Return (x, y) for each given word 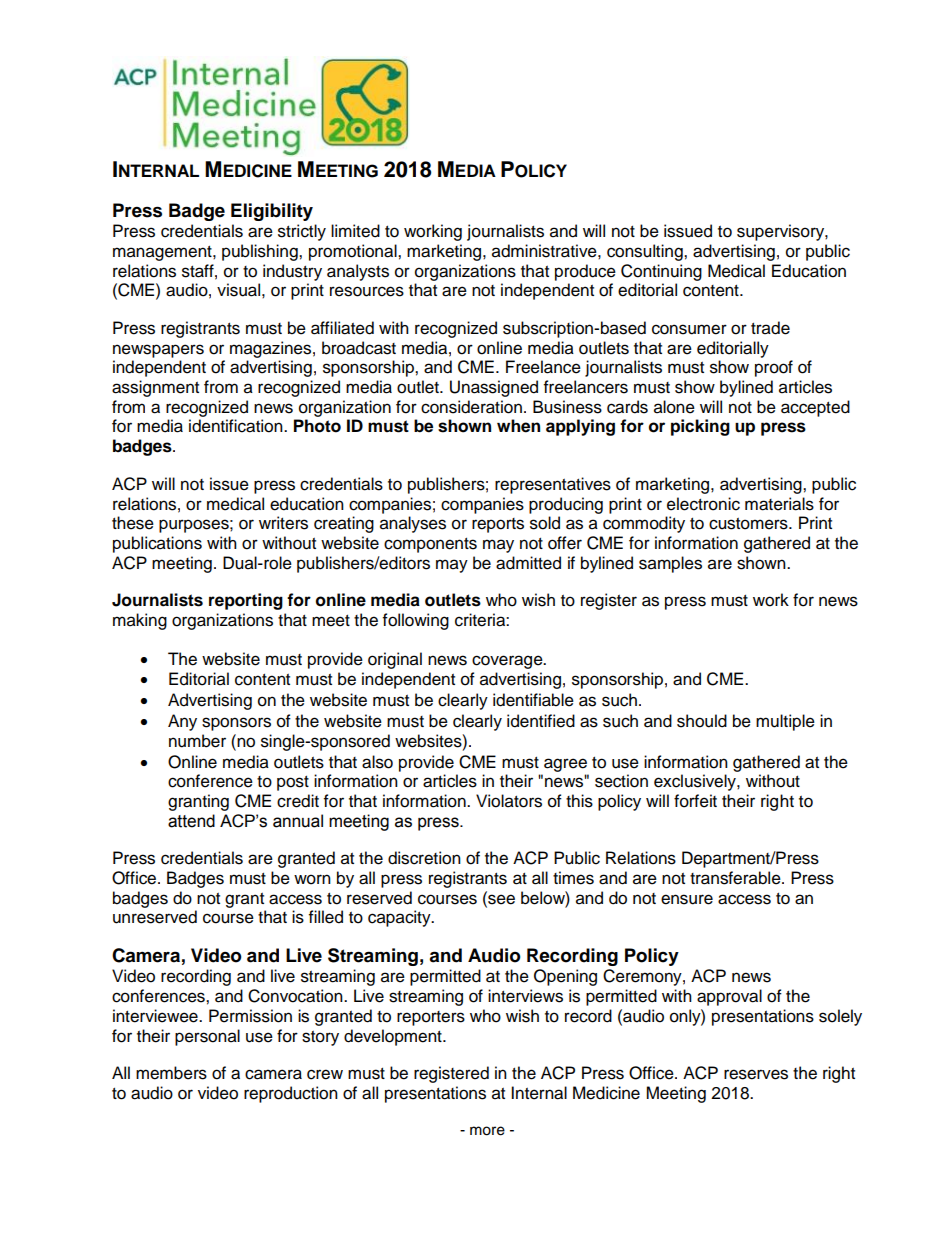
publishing (261, 252)
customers (749, 524)
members (171, 1073)
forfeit (695, 801)
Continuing (661, 272)
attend (191, 821)
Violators (509, 801)
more (487, 1131)
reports (498, 525)
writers (283, 523)
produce (585, 272)
